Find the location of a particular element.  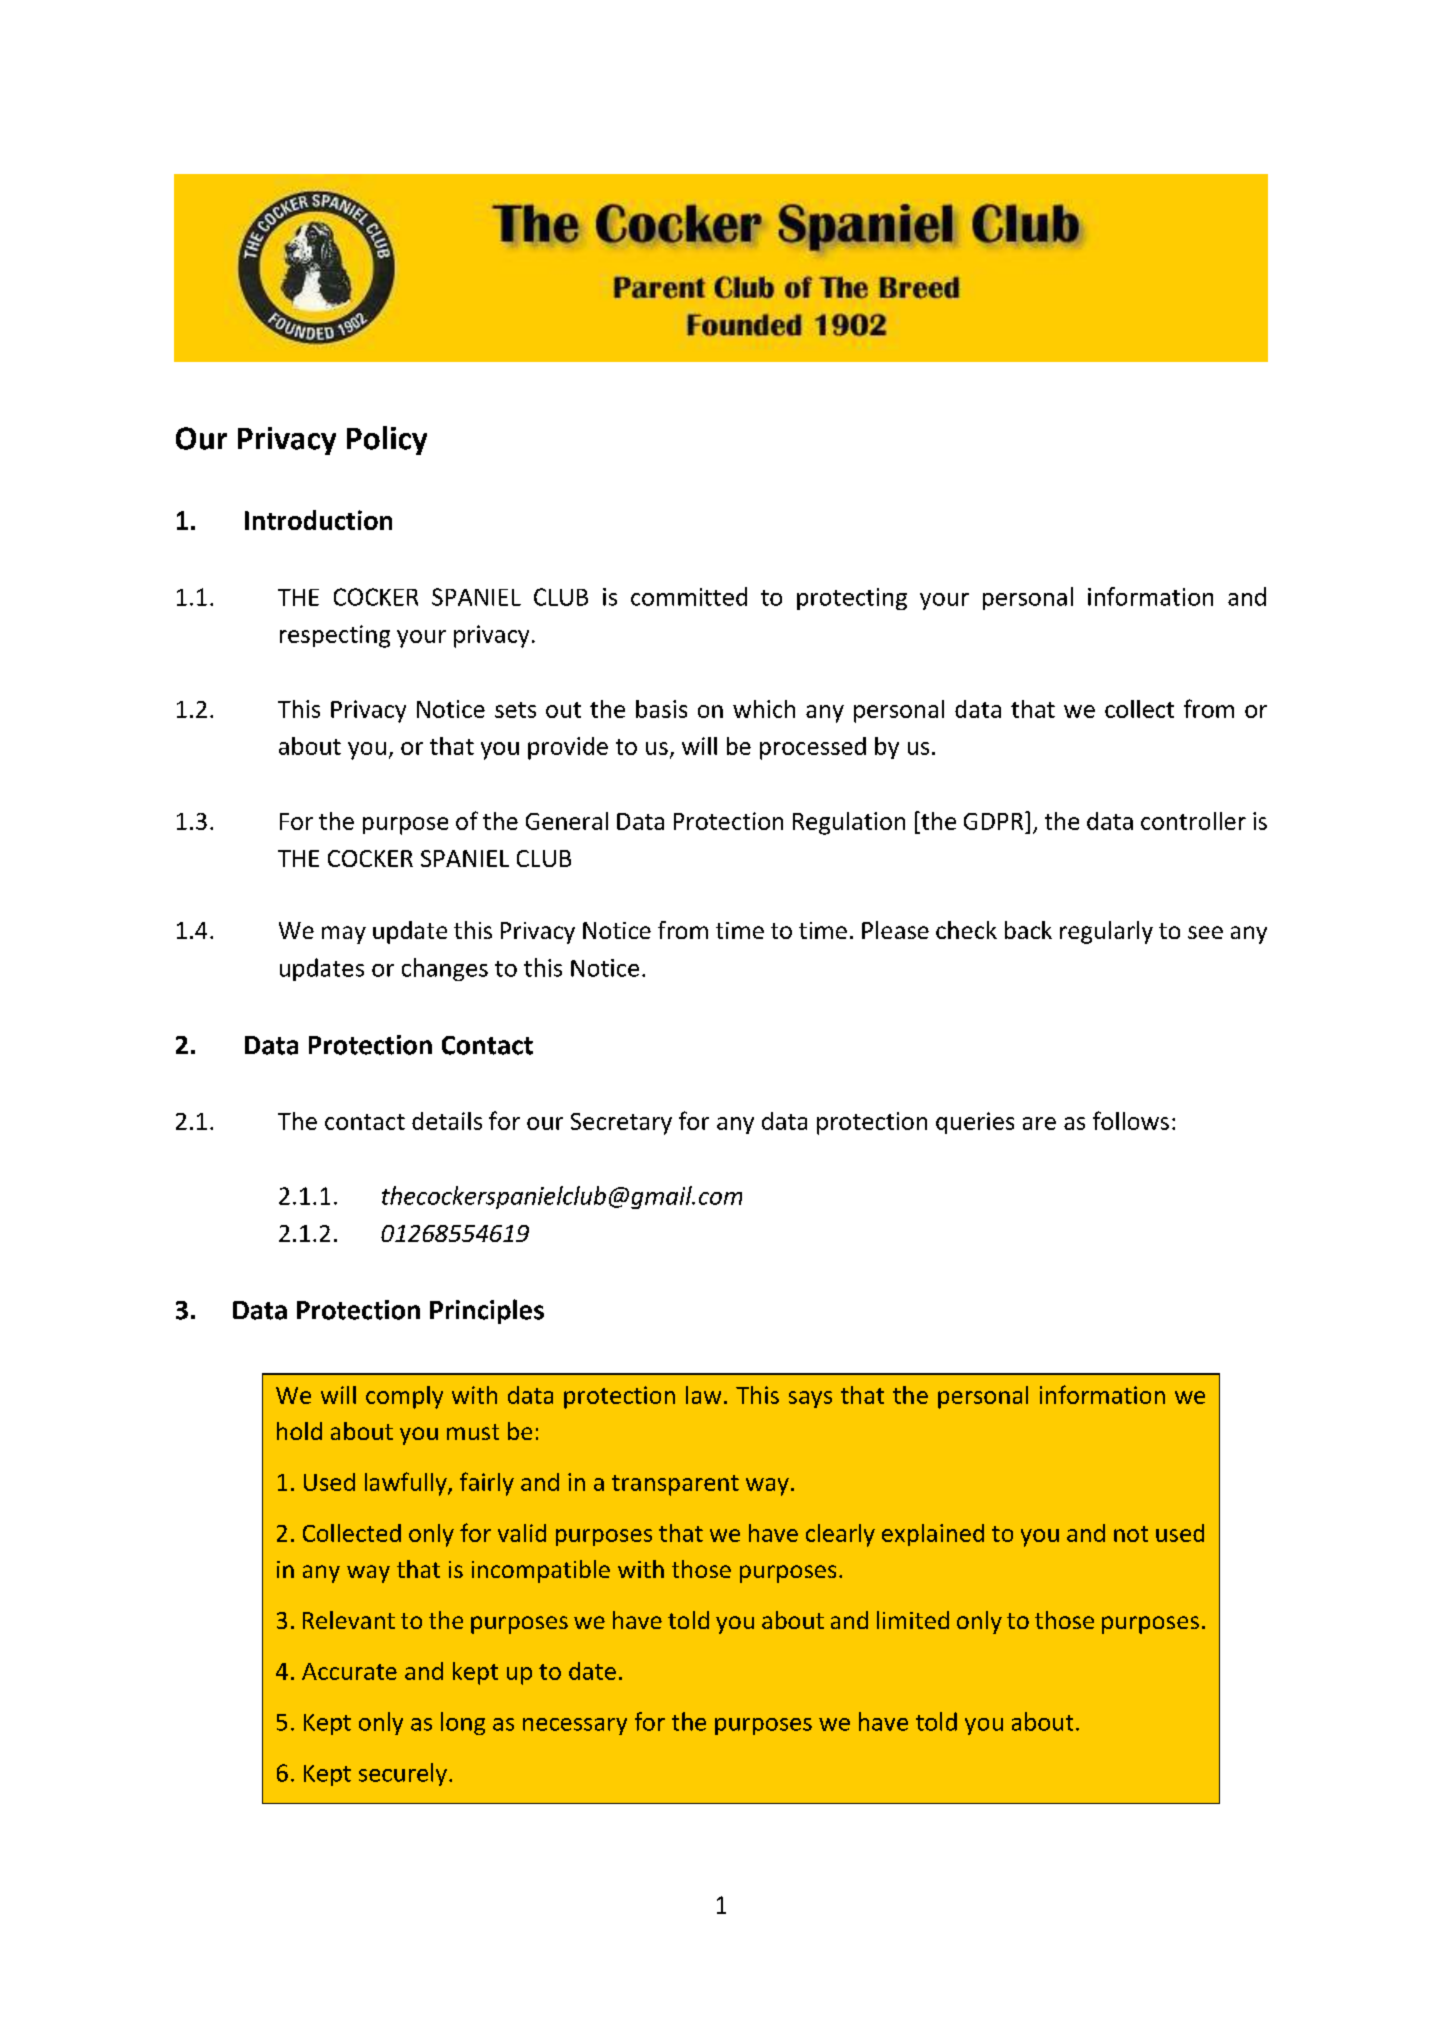

which is located at coordinates (764, 709).
